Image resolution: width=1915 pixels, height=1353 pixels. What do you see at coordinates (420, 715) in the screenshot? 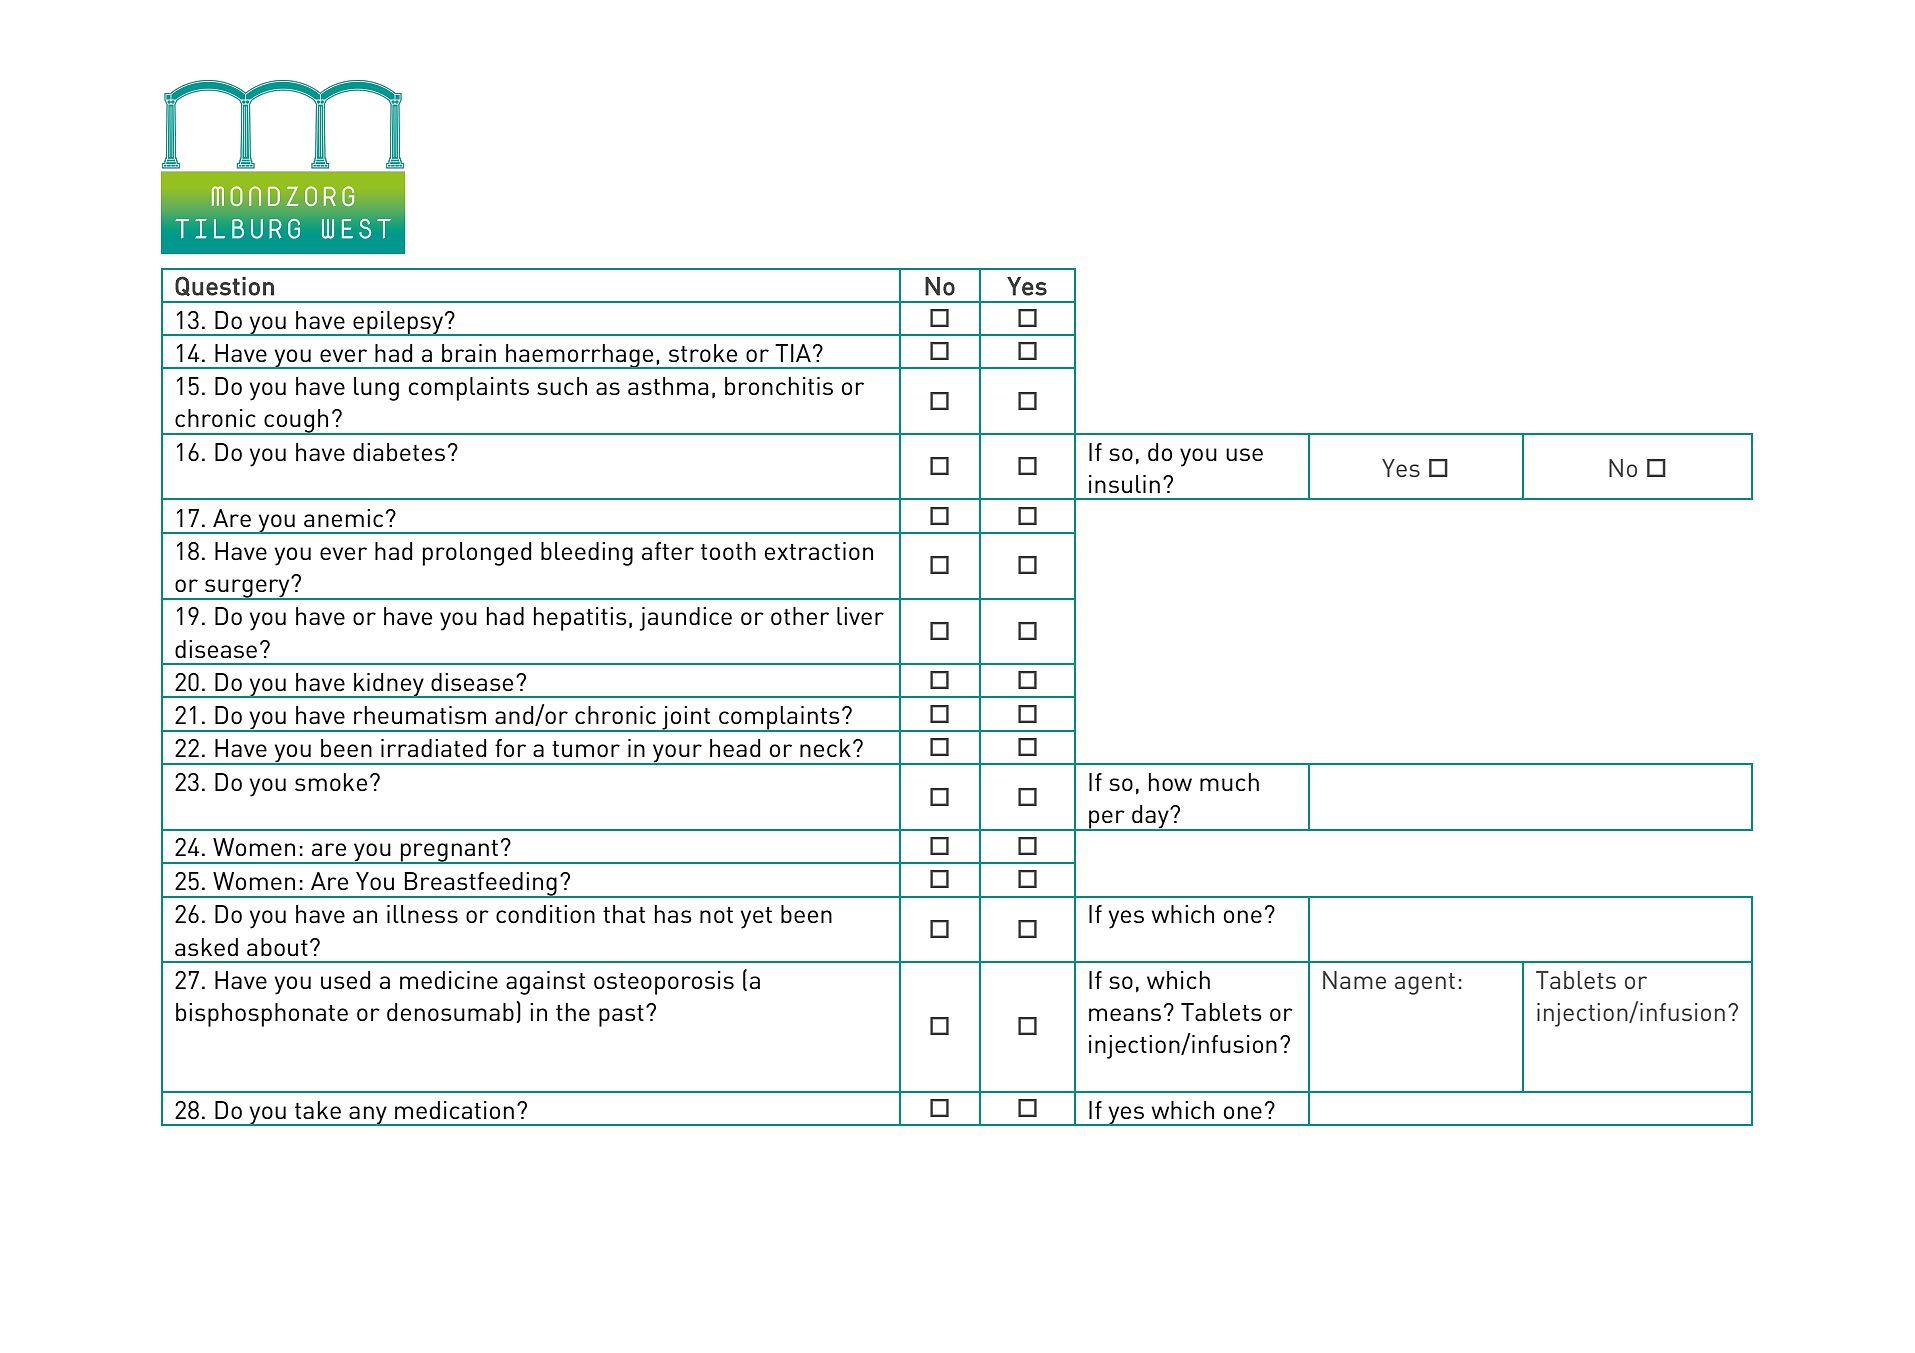
I see `rheumatism` at bounding box center [420, 715].
